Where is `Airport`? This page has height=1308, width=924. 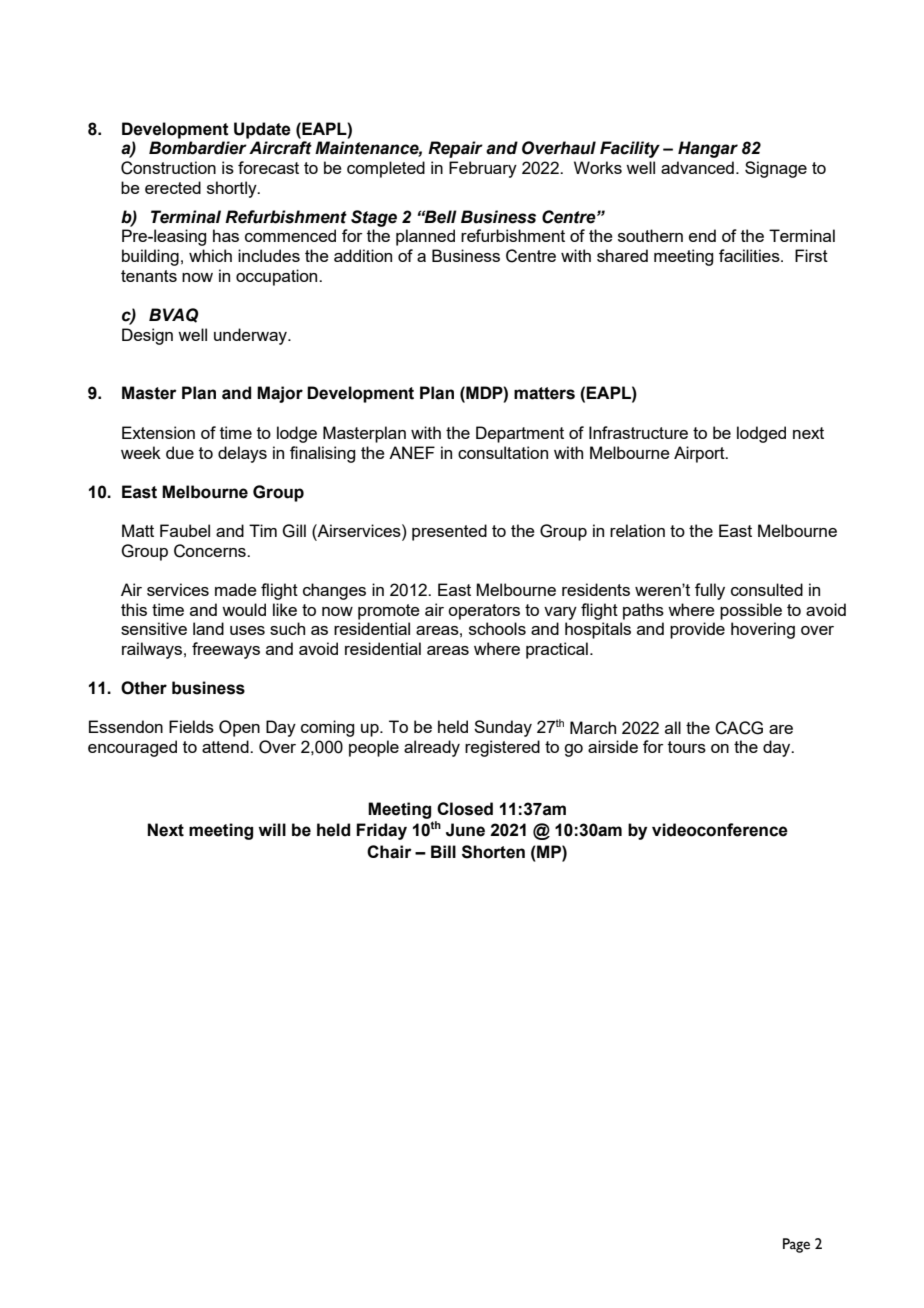 Airport is located at coordinates (700, 454).
